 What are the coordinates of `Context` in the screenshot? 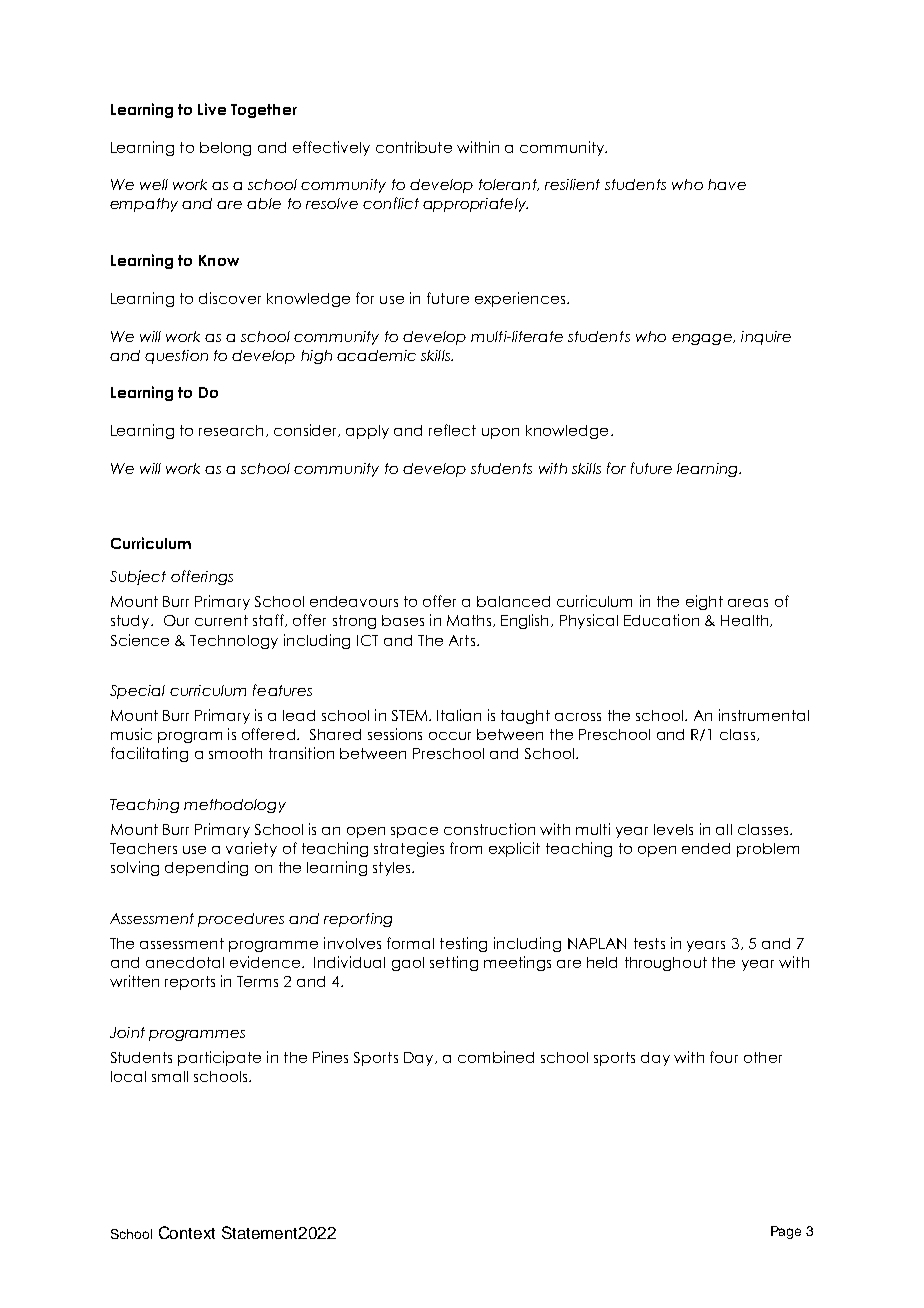 It's located at (187, 1232).
